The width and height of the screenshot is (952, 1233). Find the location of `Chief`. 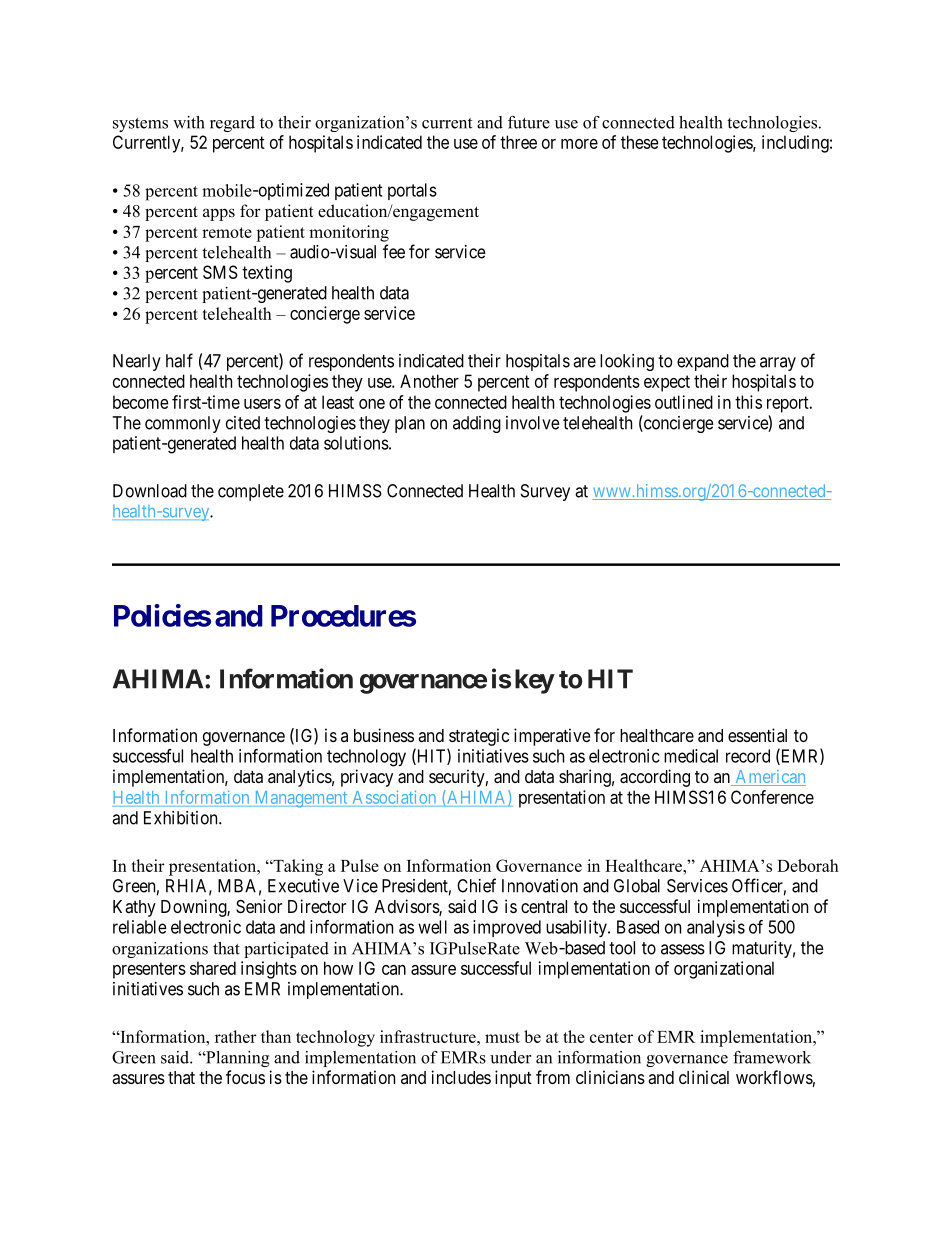

Chief is located at coordinates (476, 885).
